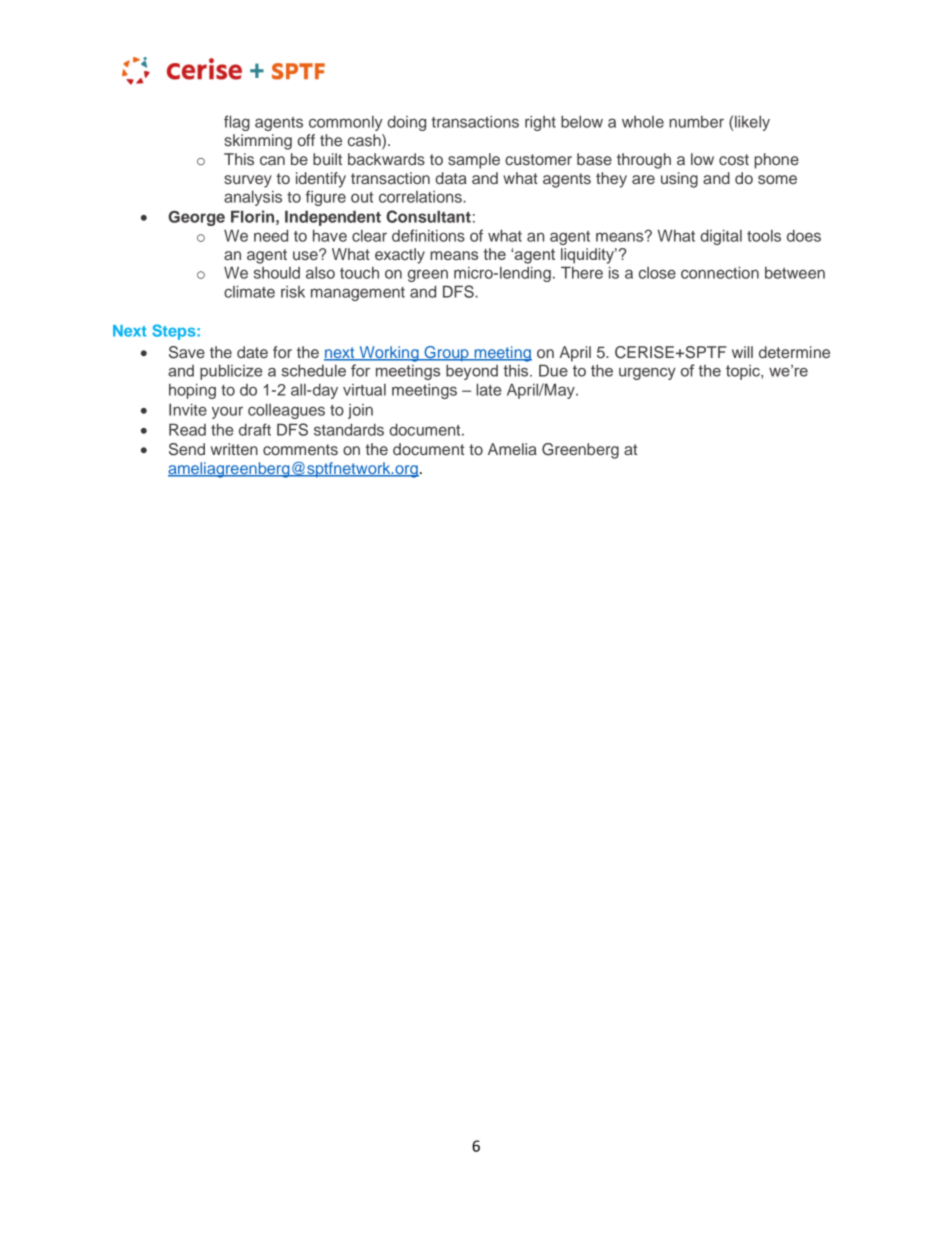 This screenshot has height=1233, width=952. What do you see at coordinates (293, 292) in the screenshot?
I see `risk` at bounding box center [293, 292].
